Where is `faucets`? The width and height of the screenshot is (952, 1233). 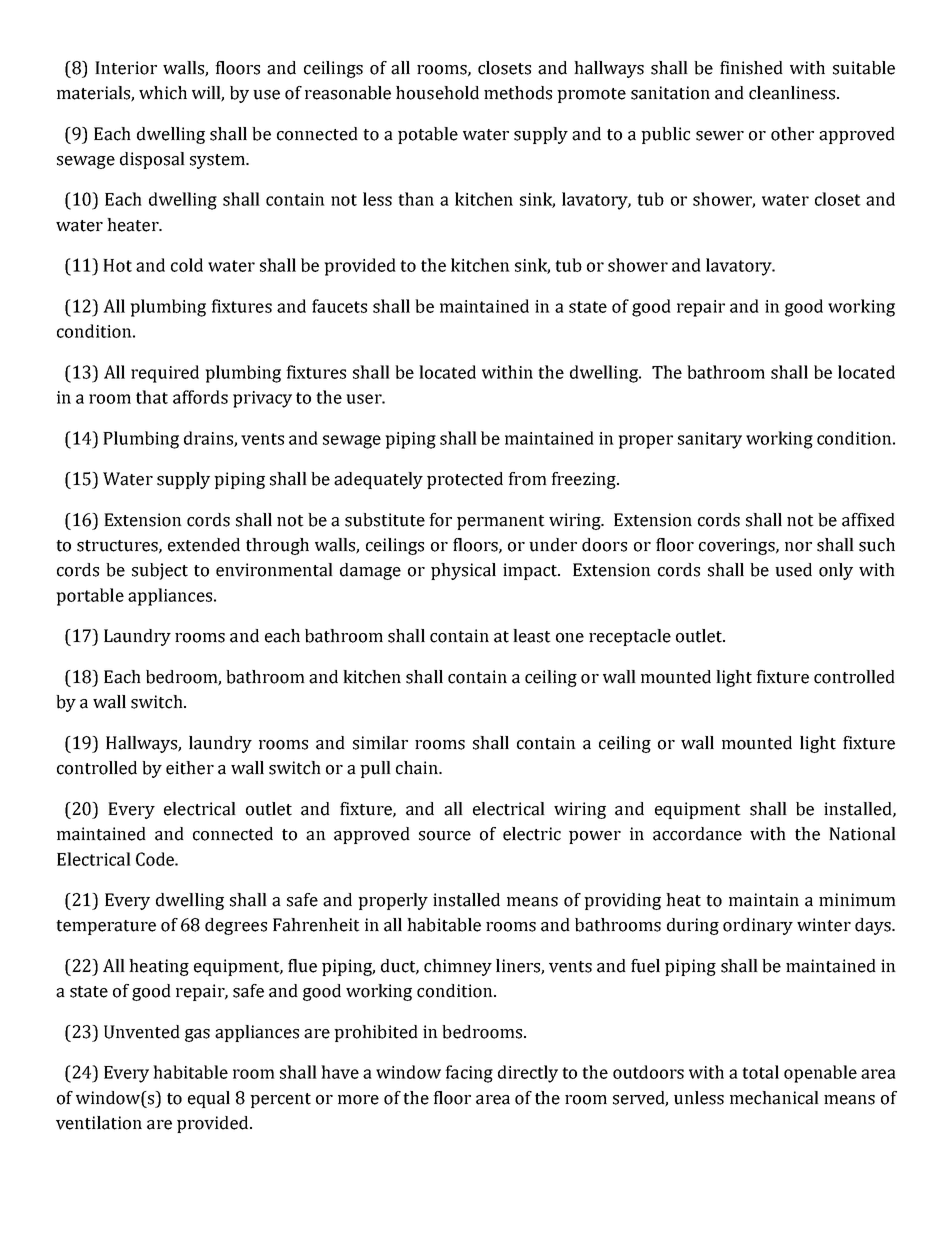 faucets is located at coordinates (339, 306).
